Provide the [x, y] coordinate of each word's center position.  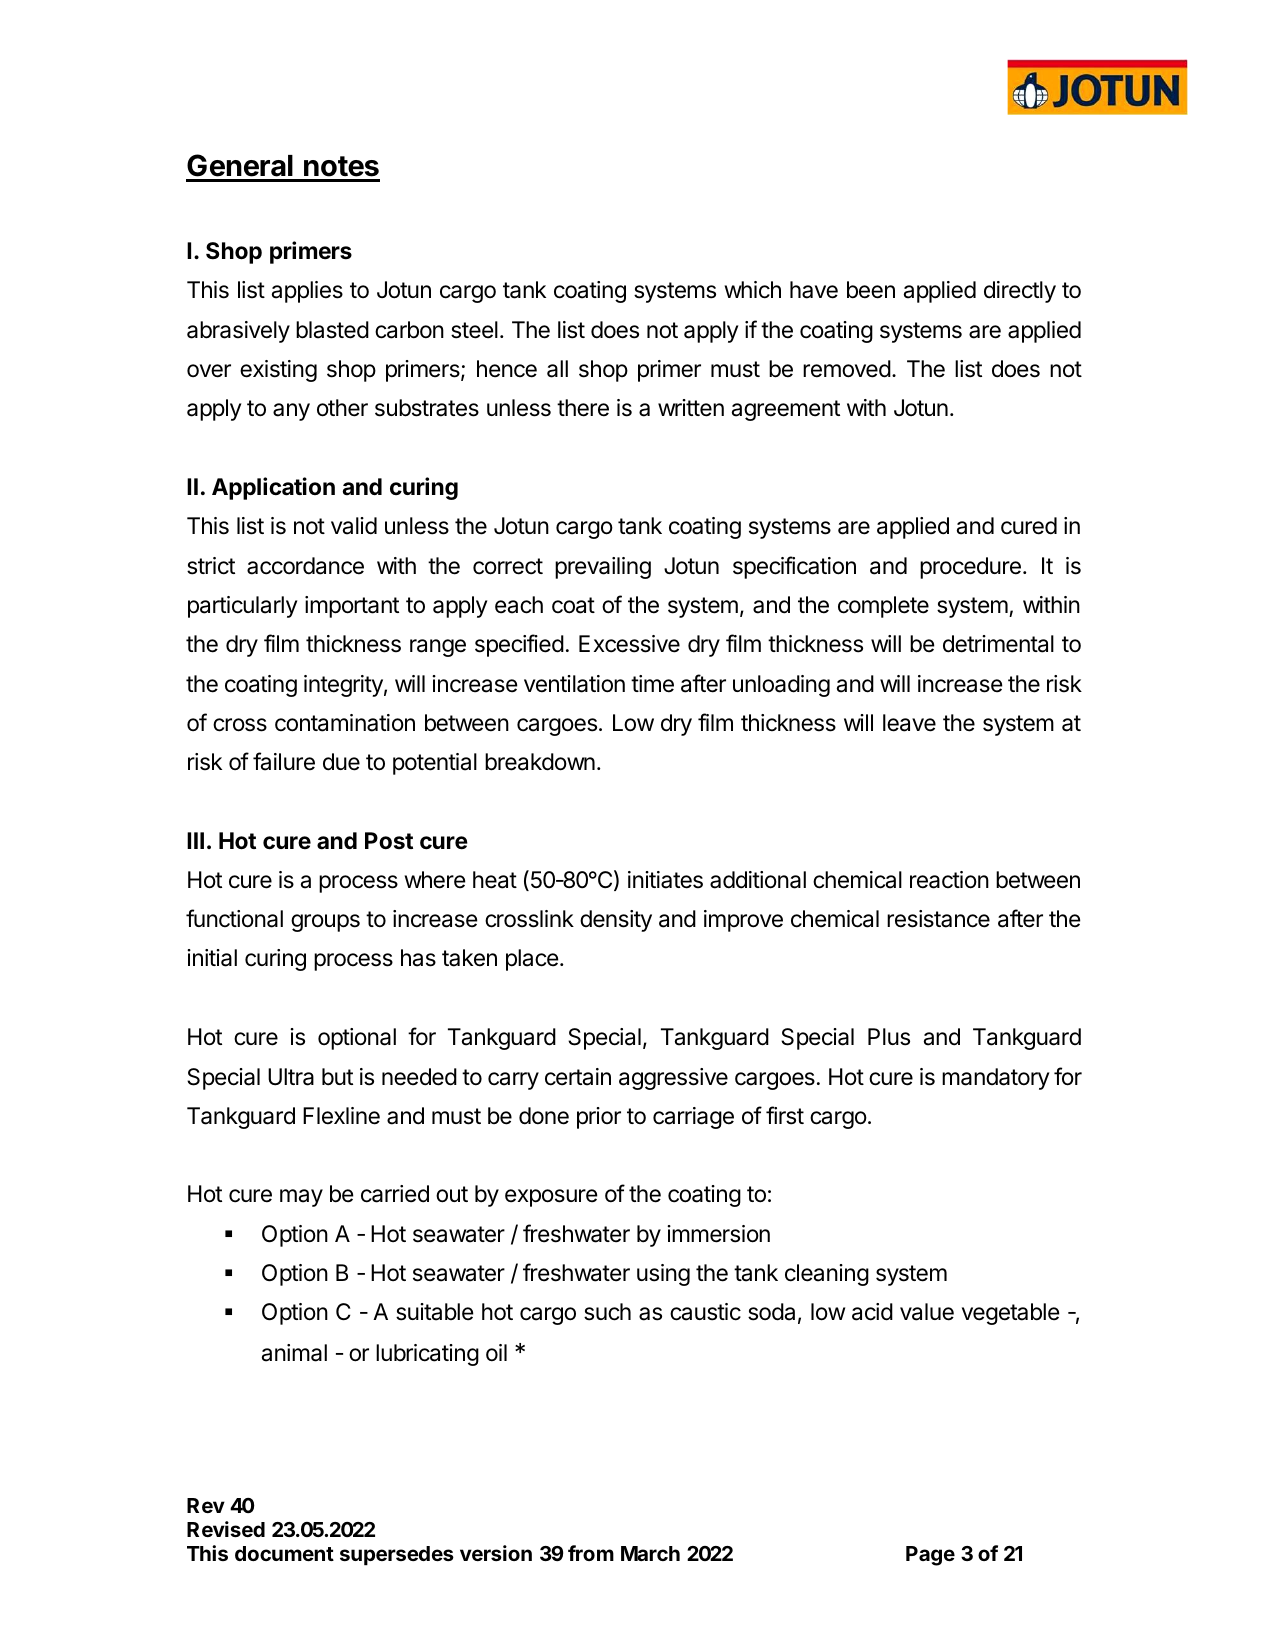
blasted [332, 330]
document [284, 1553]
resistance [938, 919]
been [871, 290]
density [616, 921]
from [591, 1553]
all [557, 369]
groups [325, 923]
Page [930, 1556]
